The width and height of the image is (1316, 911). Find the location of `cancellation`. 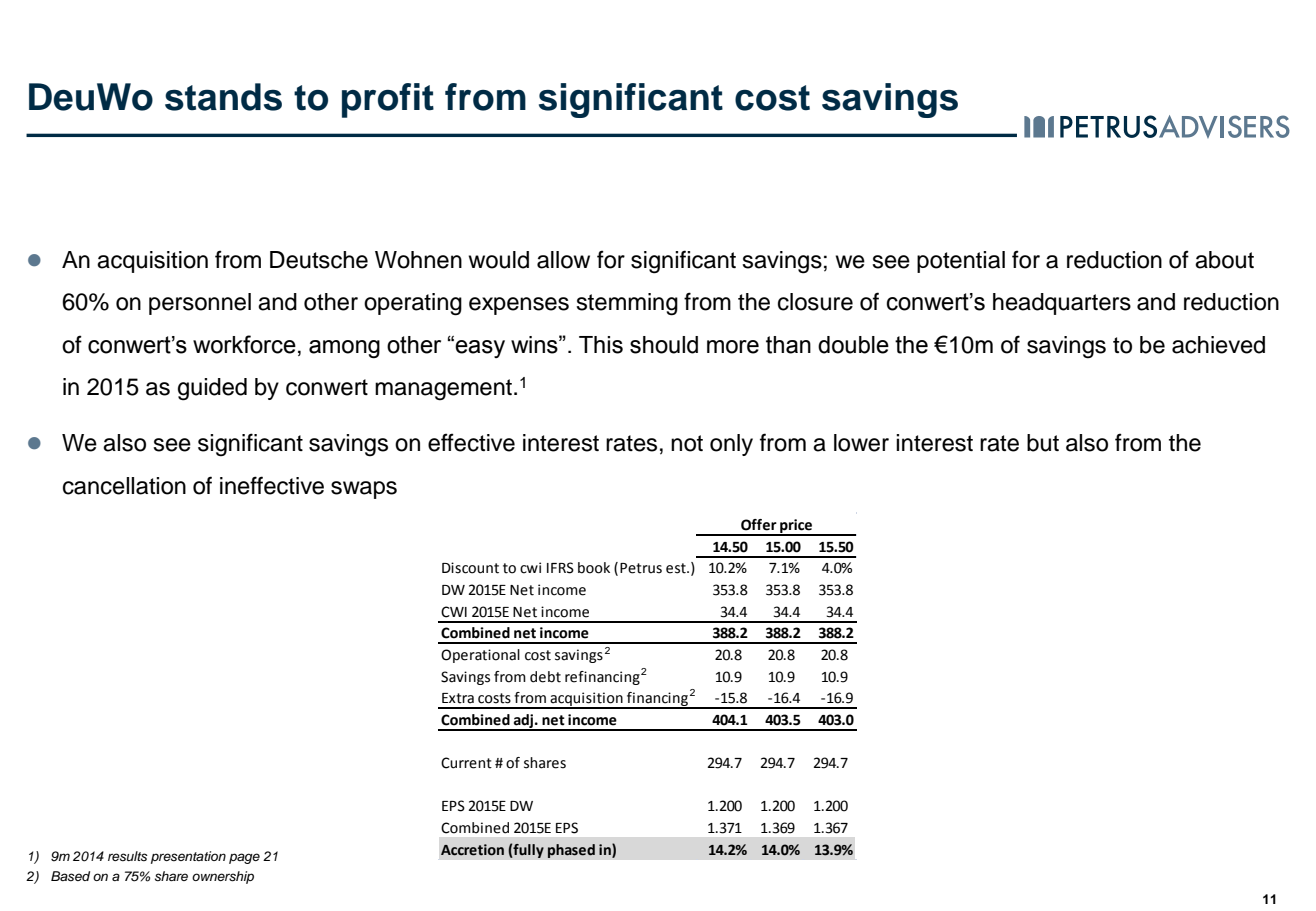

cancellation is located at coordinates (124, 486).
